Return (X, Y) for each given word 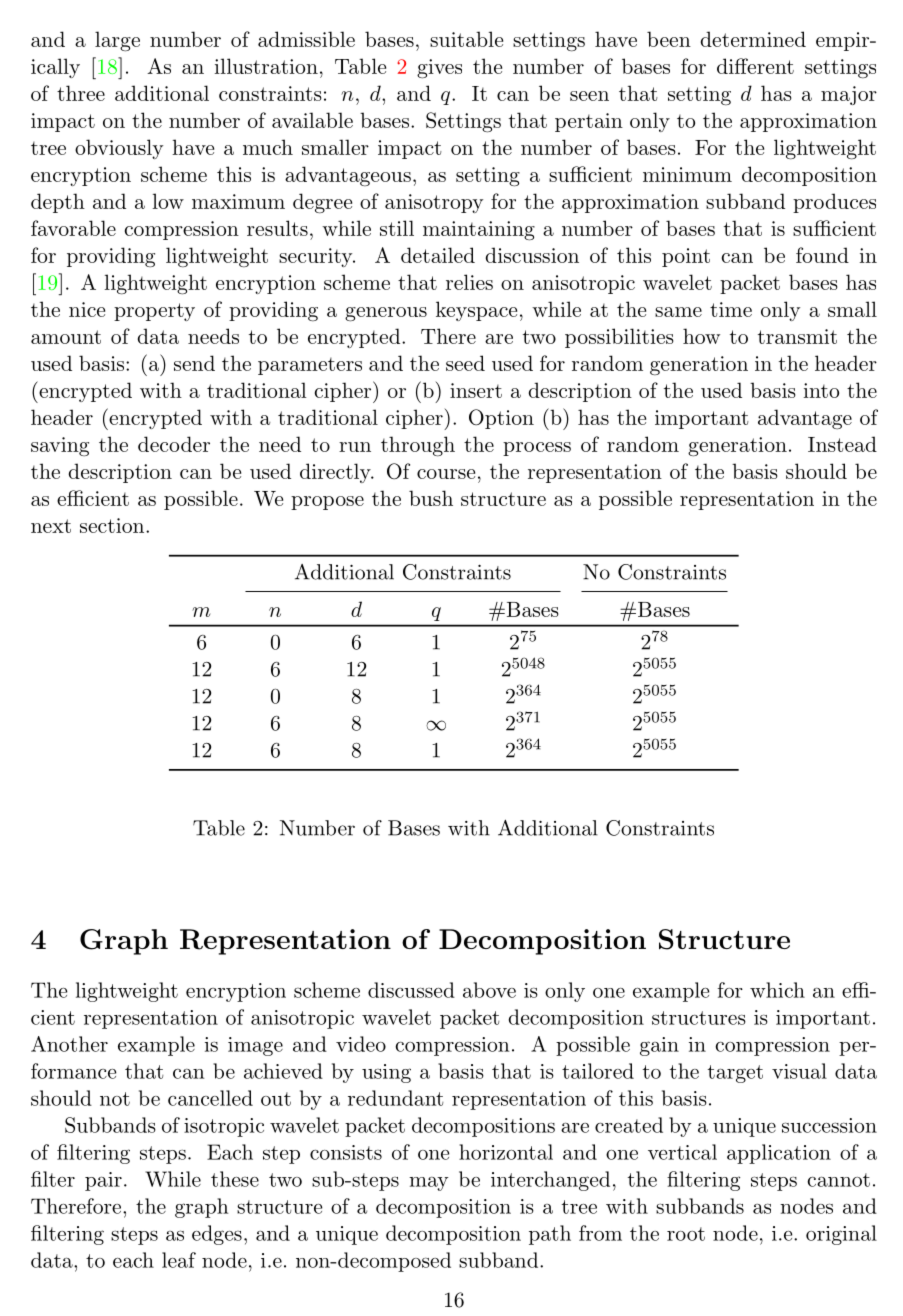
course (446, 474)
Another (69, 1044)
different (755, 66)
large (117, 41)
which (777, 990)
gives (439, 69)
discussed (411, 990)
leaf (179, 1260)
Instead (842, 444)
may (429, 1184)
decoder (174, 444)
